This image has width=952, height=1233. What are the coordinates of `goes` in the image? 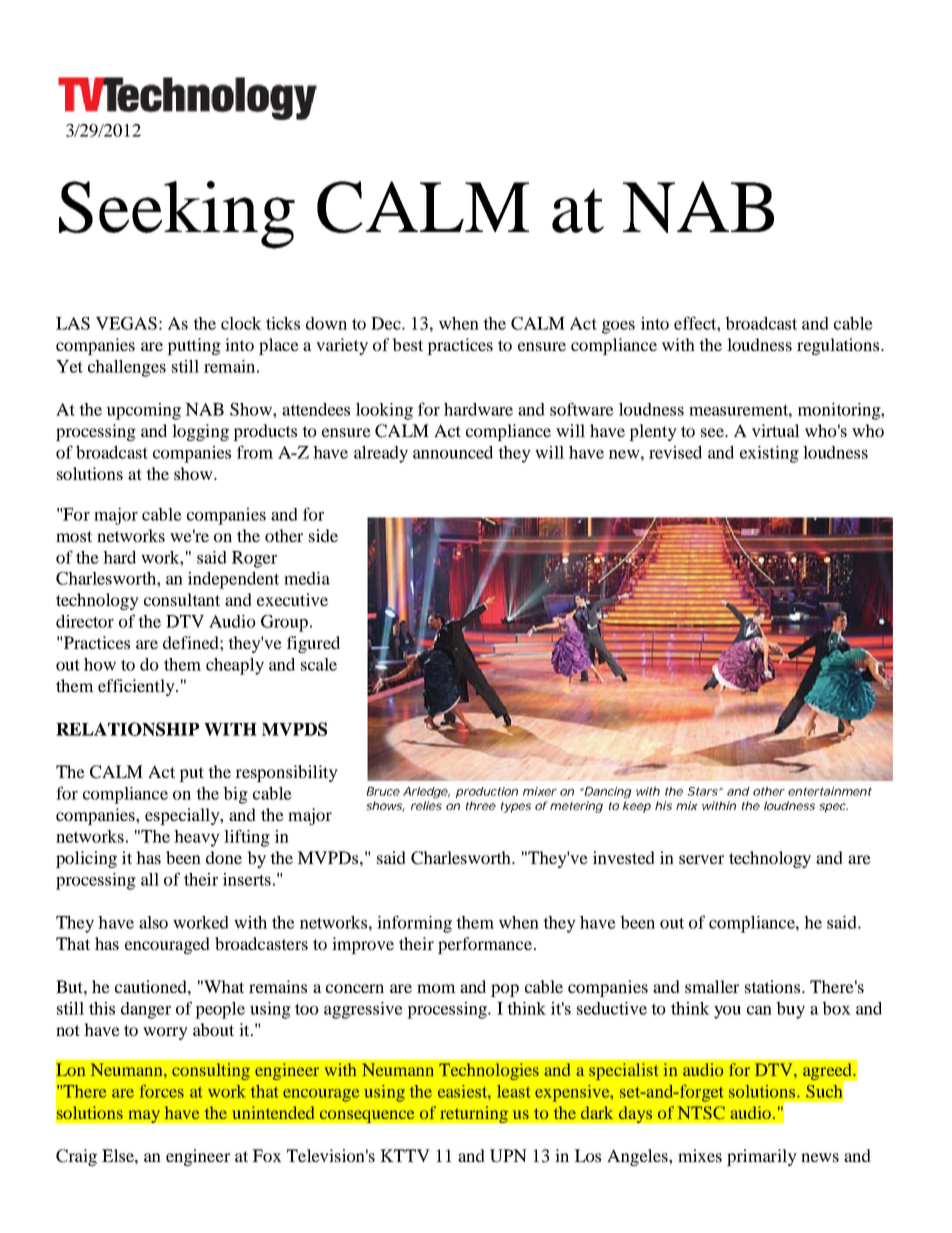 It's located at (618, 327).
